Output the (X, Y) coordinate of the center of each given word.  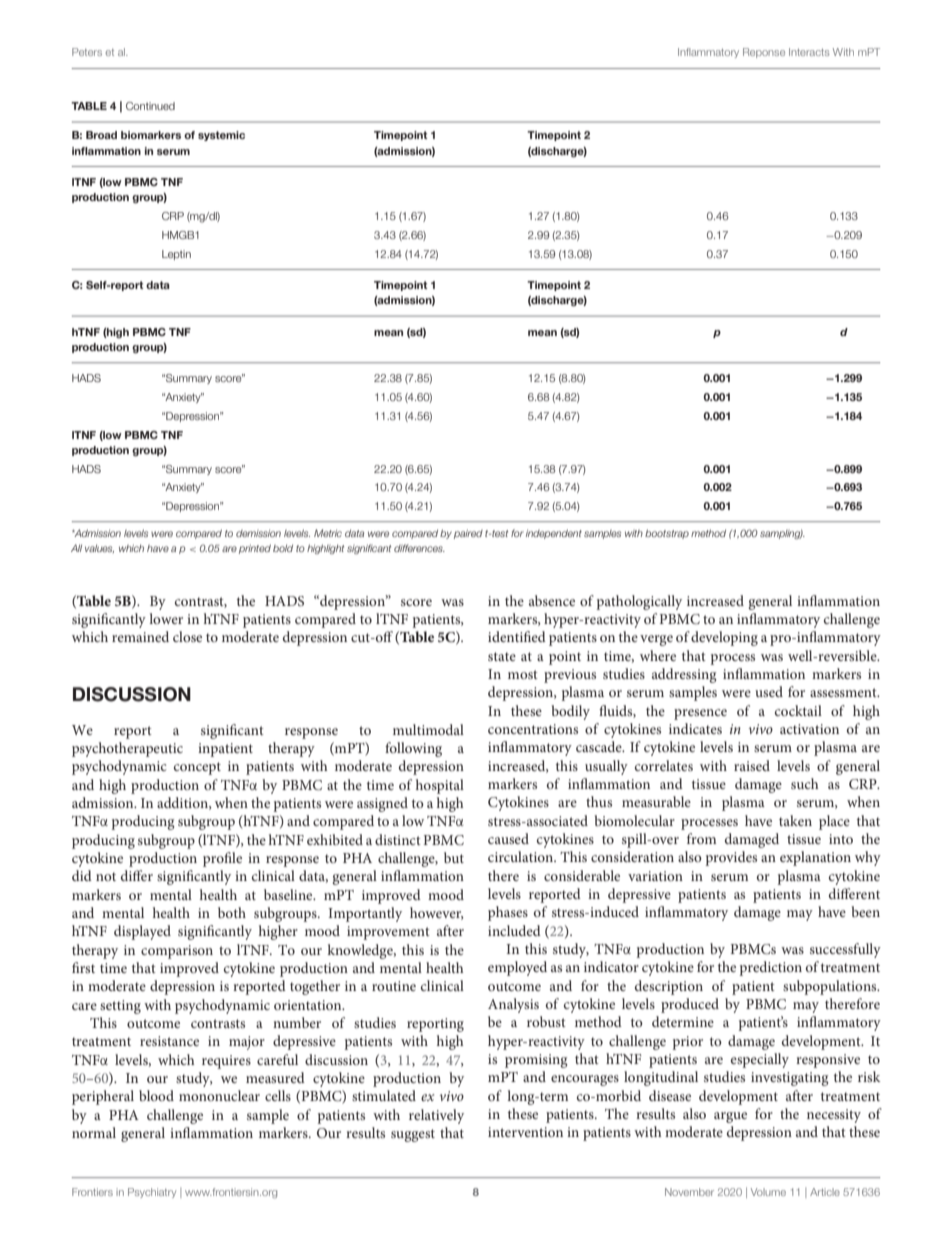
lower (166, 618)
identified (517, 636)
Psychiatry (152, 1193)
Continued (150, 106)
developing (724, 638)
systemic (221, 136)
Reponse (764, 53)
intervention (525, 1132)
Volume (768, 1192)
